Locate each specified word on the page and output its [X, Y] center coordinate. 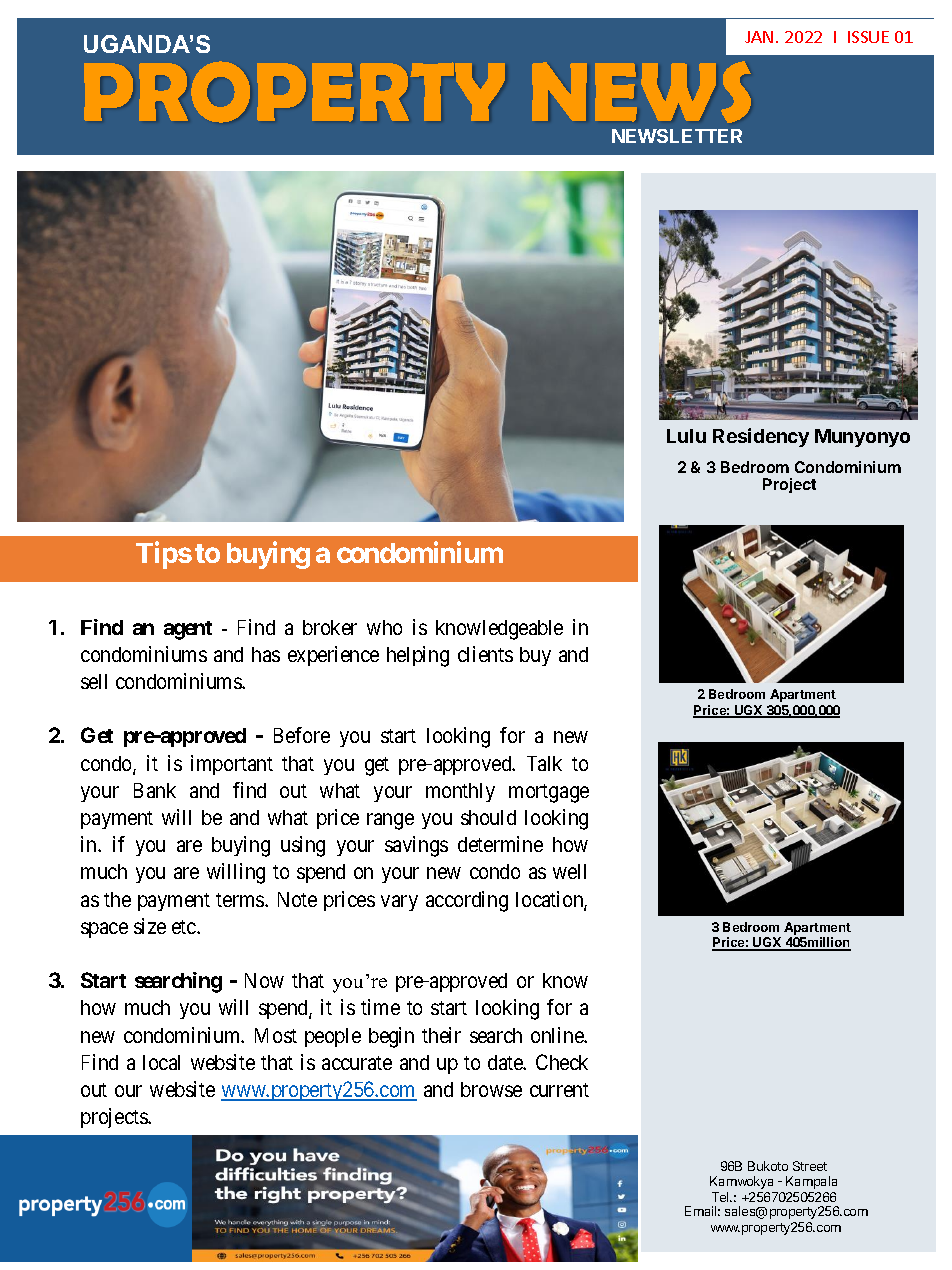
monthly [460, 792]
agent [188, 630]
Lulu [686, 436]
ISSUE [868, 37]
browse [491, 1089]
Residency [761, 437]
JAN [759, 37]
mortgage [549, 793]
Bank [155, 790]
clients [485, 654]
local [161, 1062]
